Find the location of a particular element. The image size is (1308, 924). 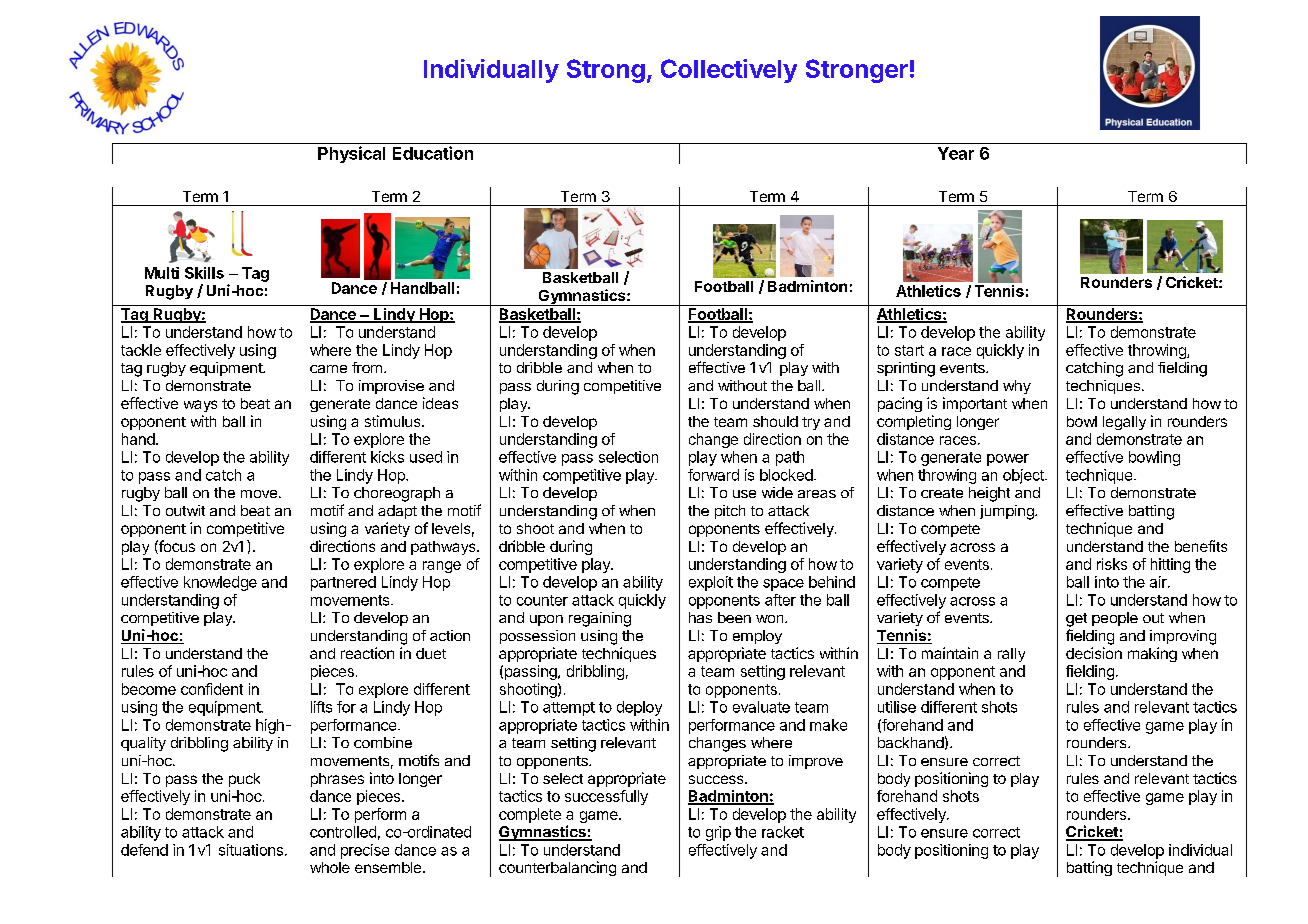

forward is located at coordinates (713, 475).
